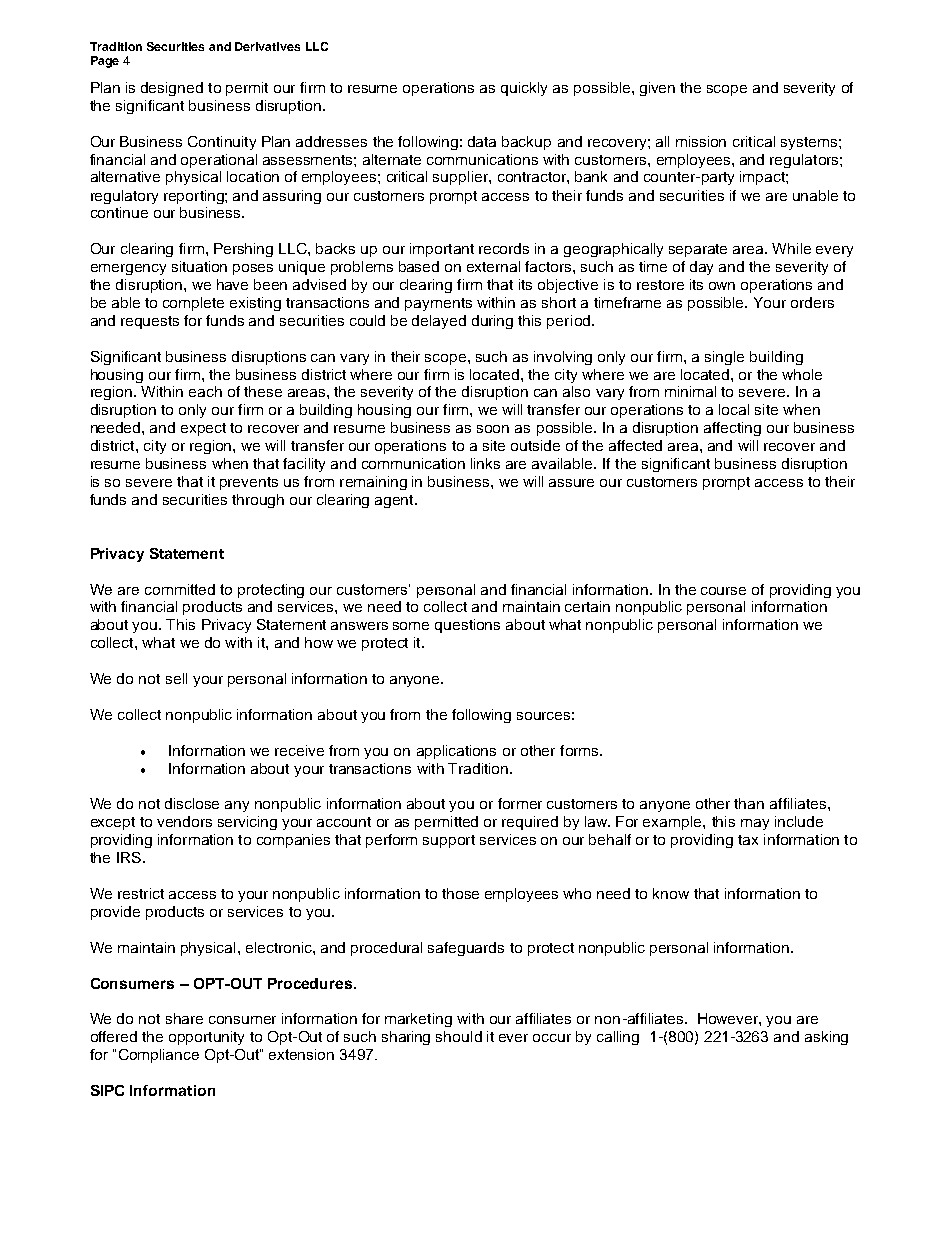 The height and width of the page is (1233, 952). Describe the element at coordinates (395, 501) in the page. I see `agent` at that location.
